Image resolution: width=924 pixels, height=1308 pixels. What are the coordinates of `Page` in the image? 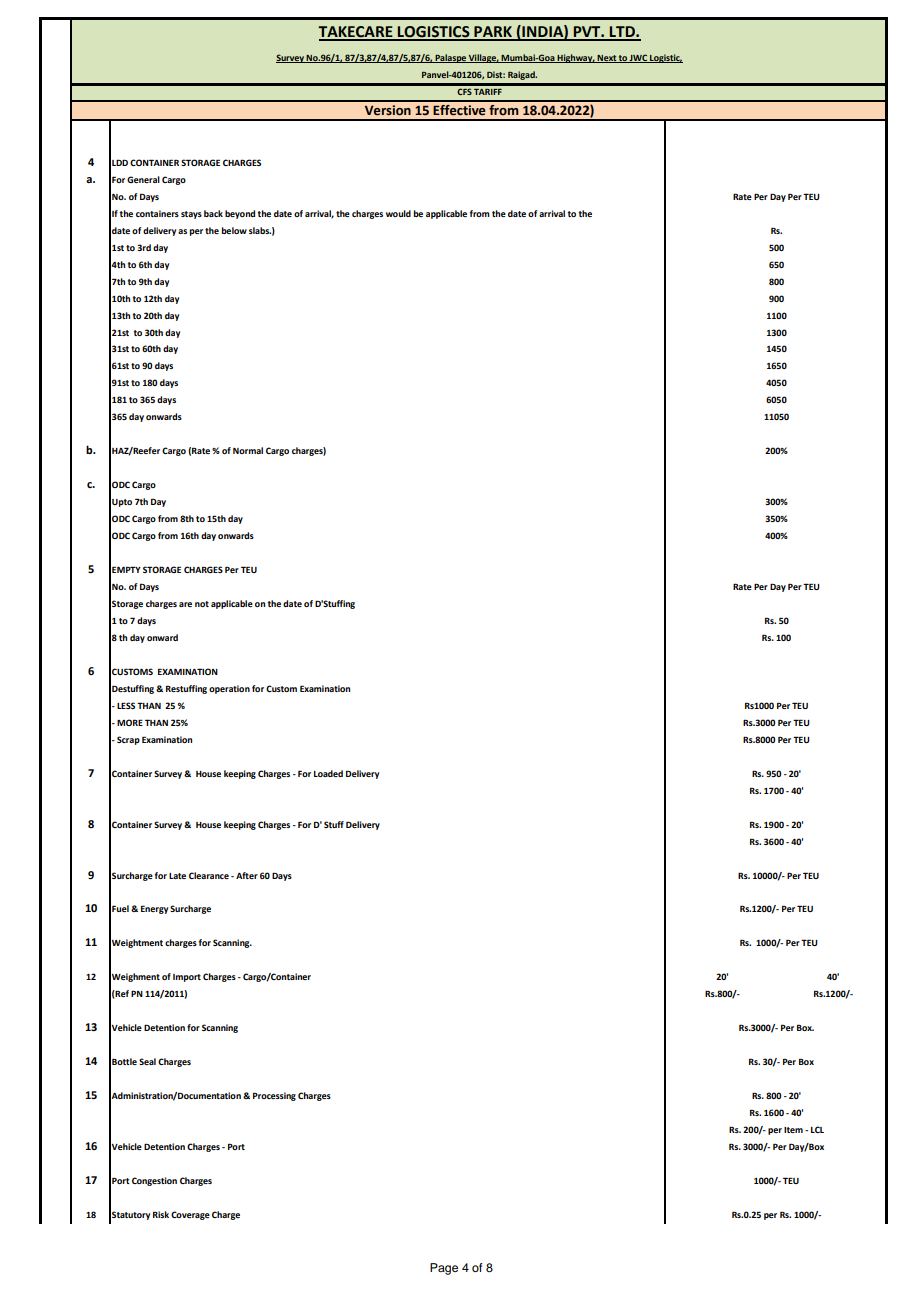 It's located at (444, 1269).
